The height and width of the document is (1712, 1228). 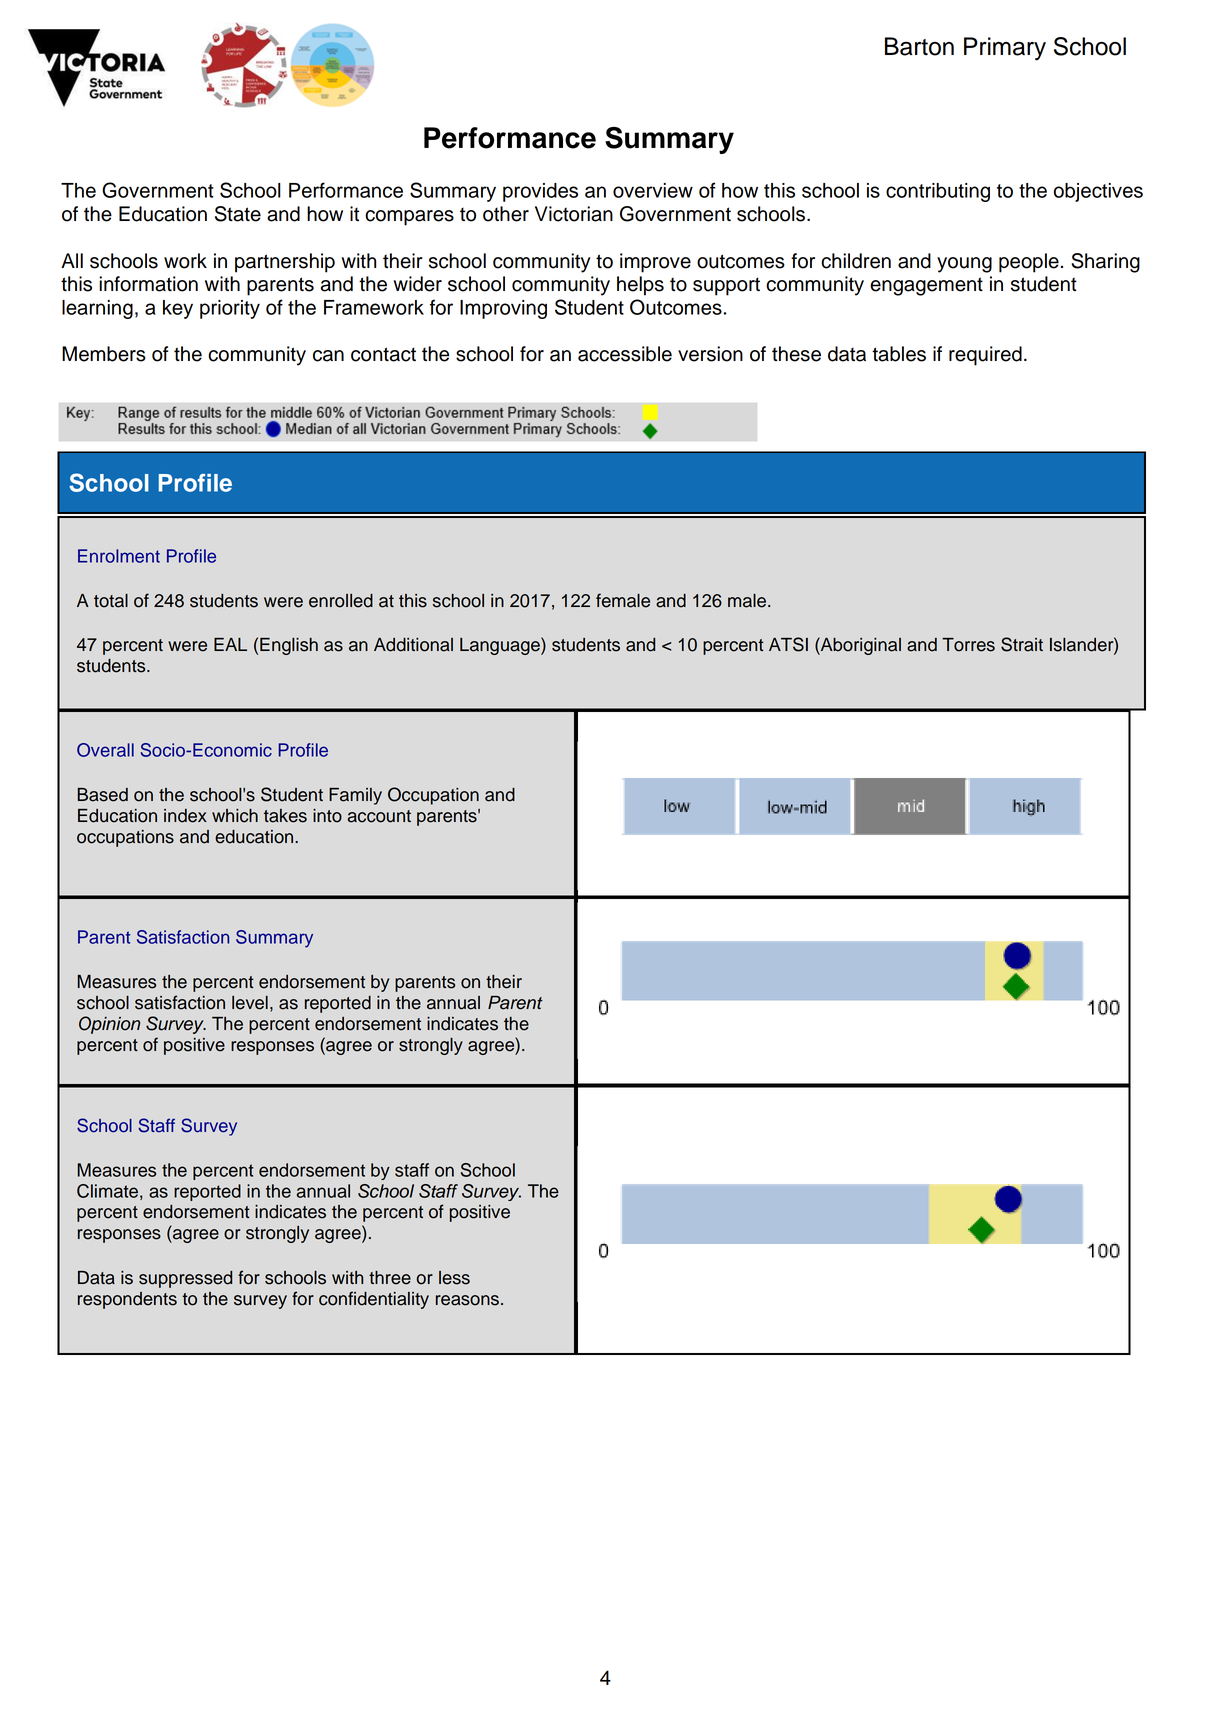 What do you see at coordinates (230, 644) in the document?
I see `EAL` at bounding box center [230, 644].
